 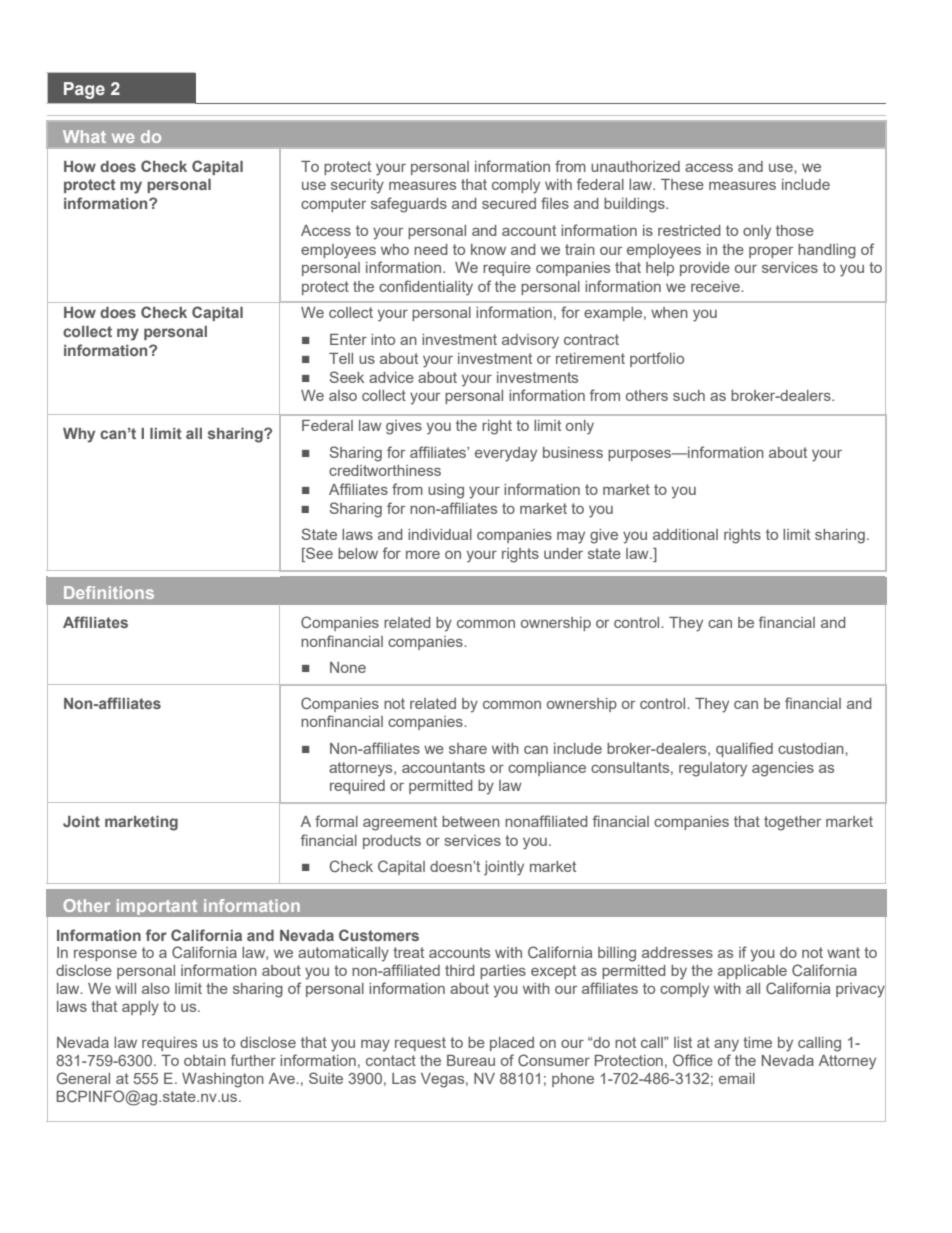 I want to click on obtain, so click(x=205, y=1060).
